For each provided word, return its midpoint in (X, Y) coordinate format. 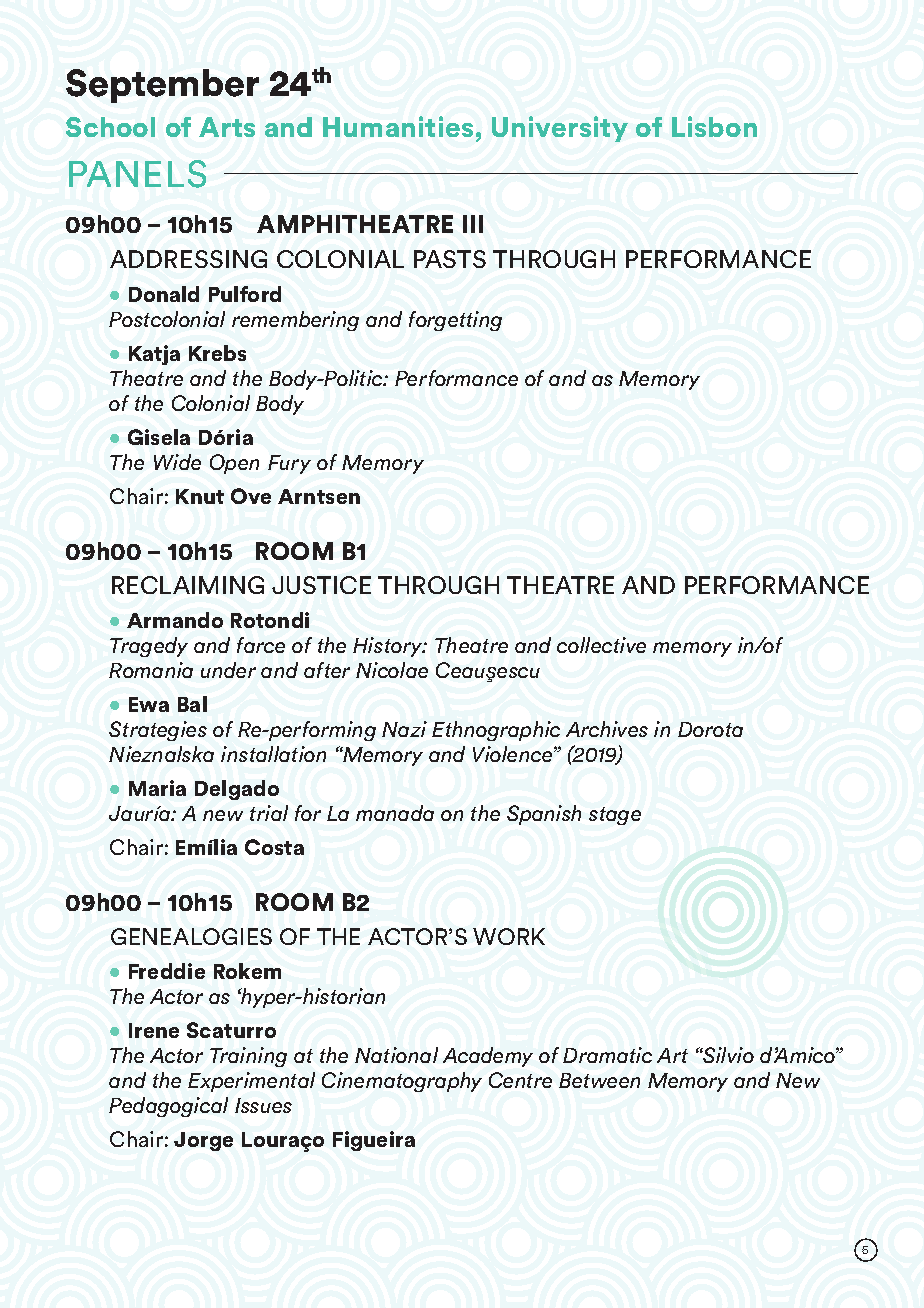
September (162, 86)
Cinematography (402, 1082)
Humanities (398, 126)
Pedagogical (168, 1107)
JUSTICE (321, 585)
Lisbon (714, 126)
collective (601, 645)
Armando (175, 620)
